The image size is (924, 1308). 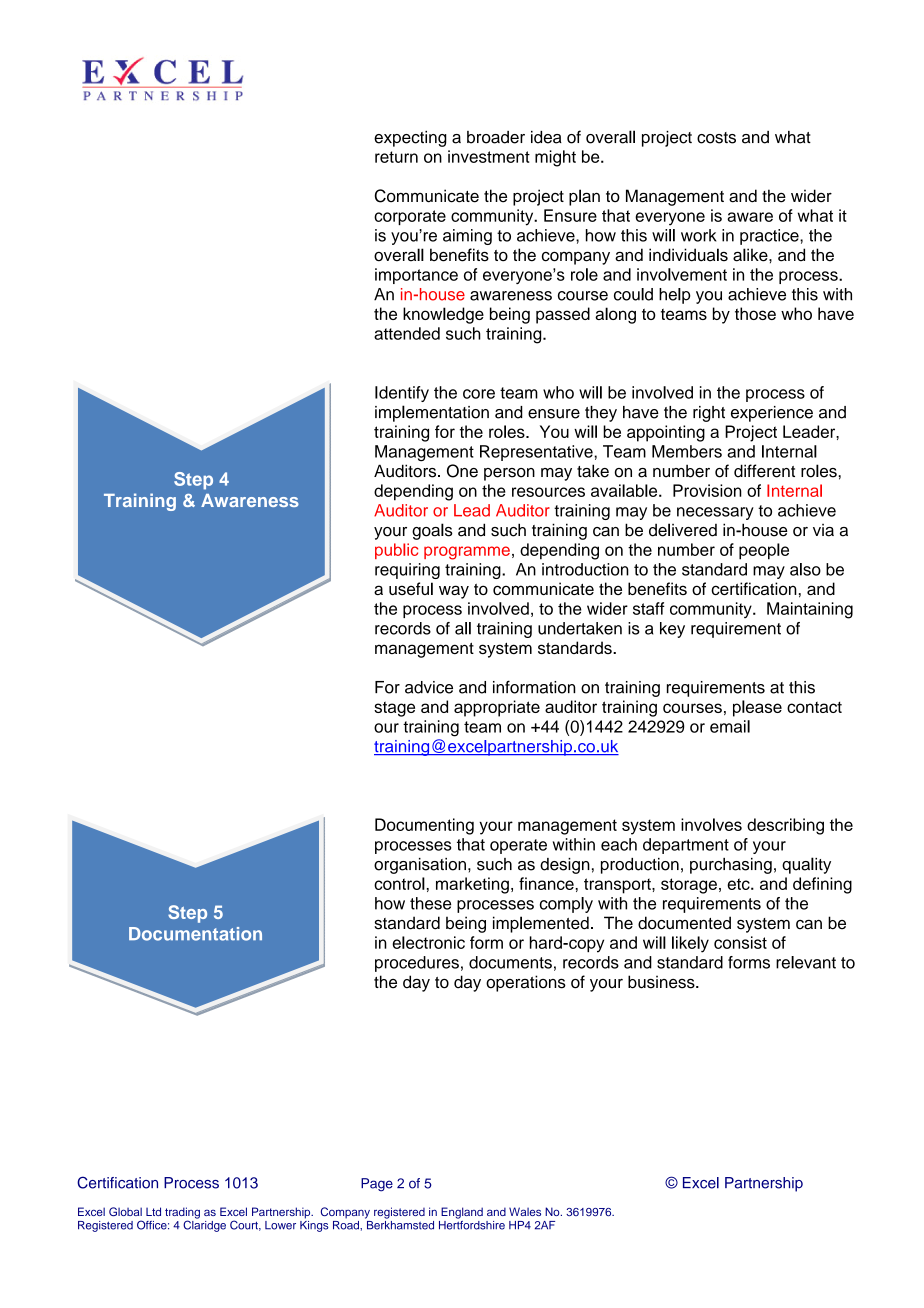 I want to click on Documentation, so click(x=195, y=934).
